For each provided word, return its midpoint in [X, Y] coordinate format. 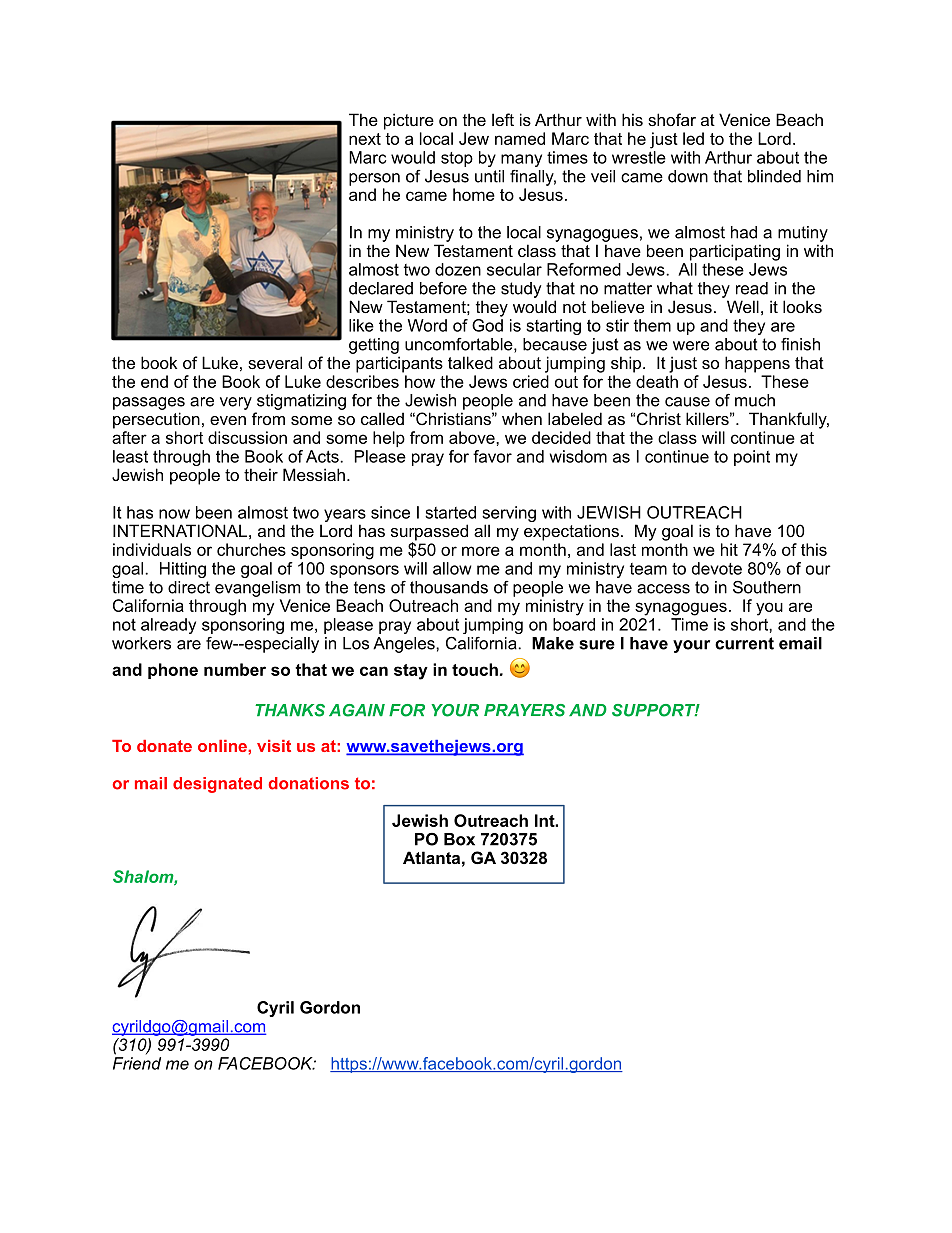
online [223, 746]
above [473, 437]
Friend [137, 1063]
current [744, 643]
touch [475, 669]
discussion [247, 437]
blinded [774, 176]
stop [457, 159]
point [752, 458]
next [365, 139]
